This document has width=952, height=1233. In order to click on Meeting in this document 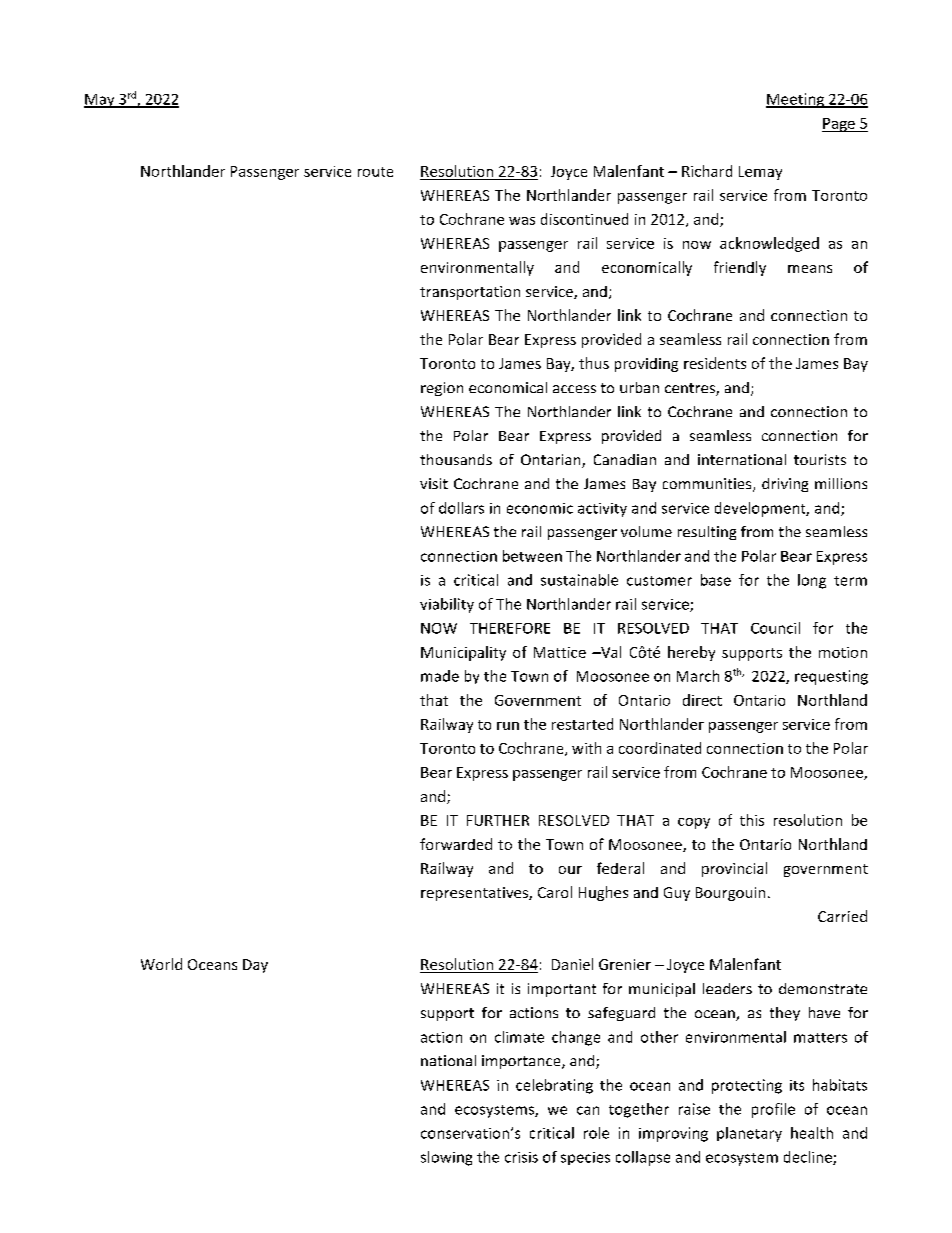, I will do `click(796, 100)`.
